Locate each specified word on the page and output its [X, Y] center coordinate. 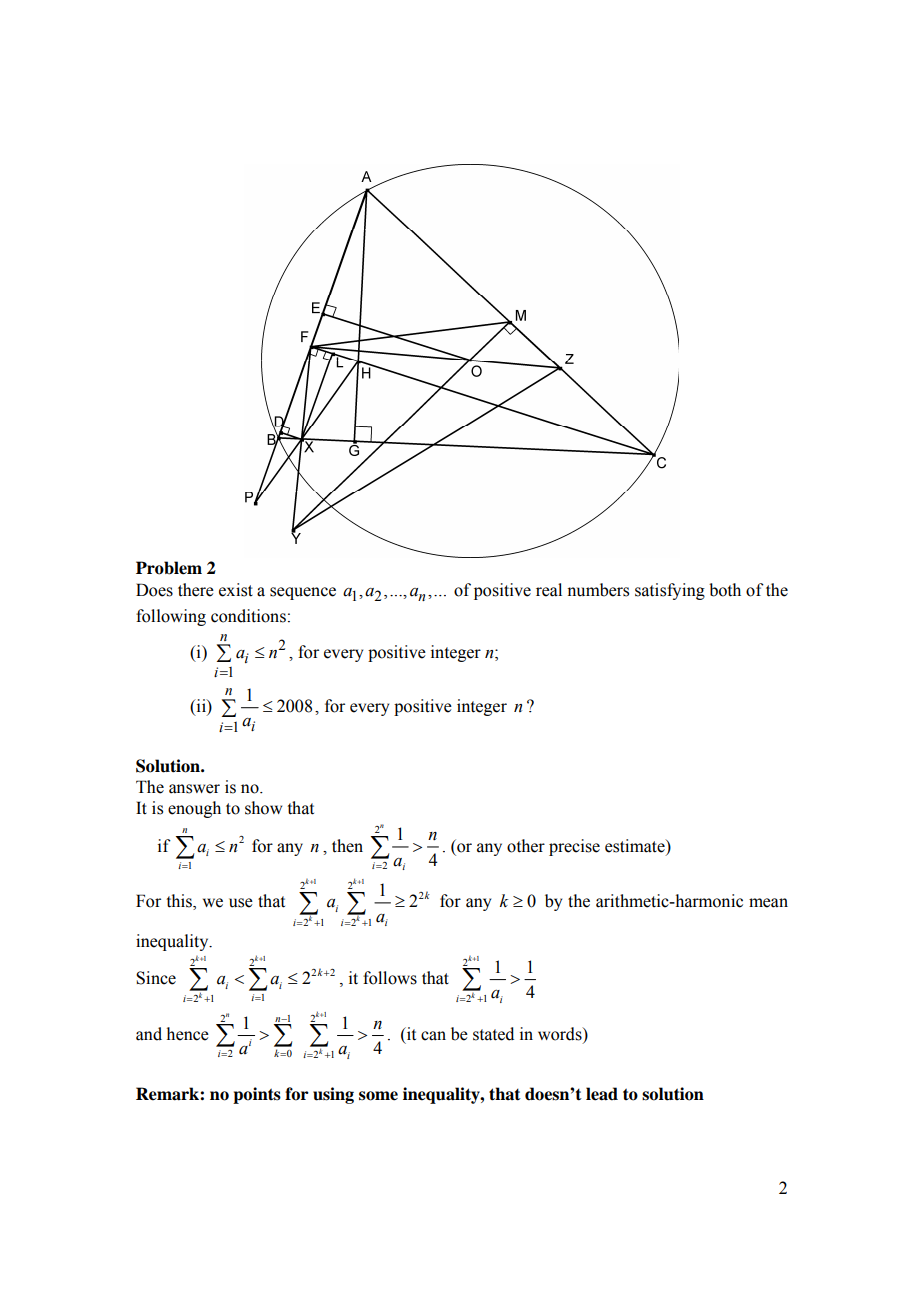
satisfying [670, 591]
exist [236, 590]
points [257, 1095]
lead [602, 1094]
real [549, 590]
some [378, 1096]
